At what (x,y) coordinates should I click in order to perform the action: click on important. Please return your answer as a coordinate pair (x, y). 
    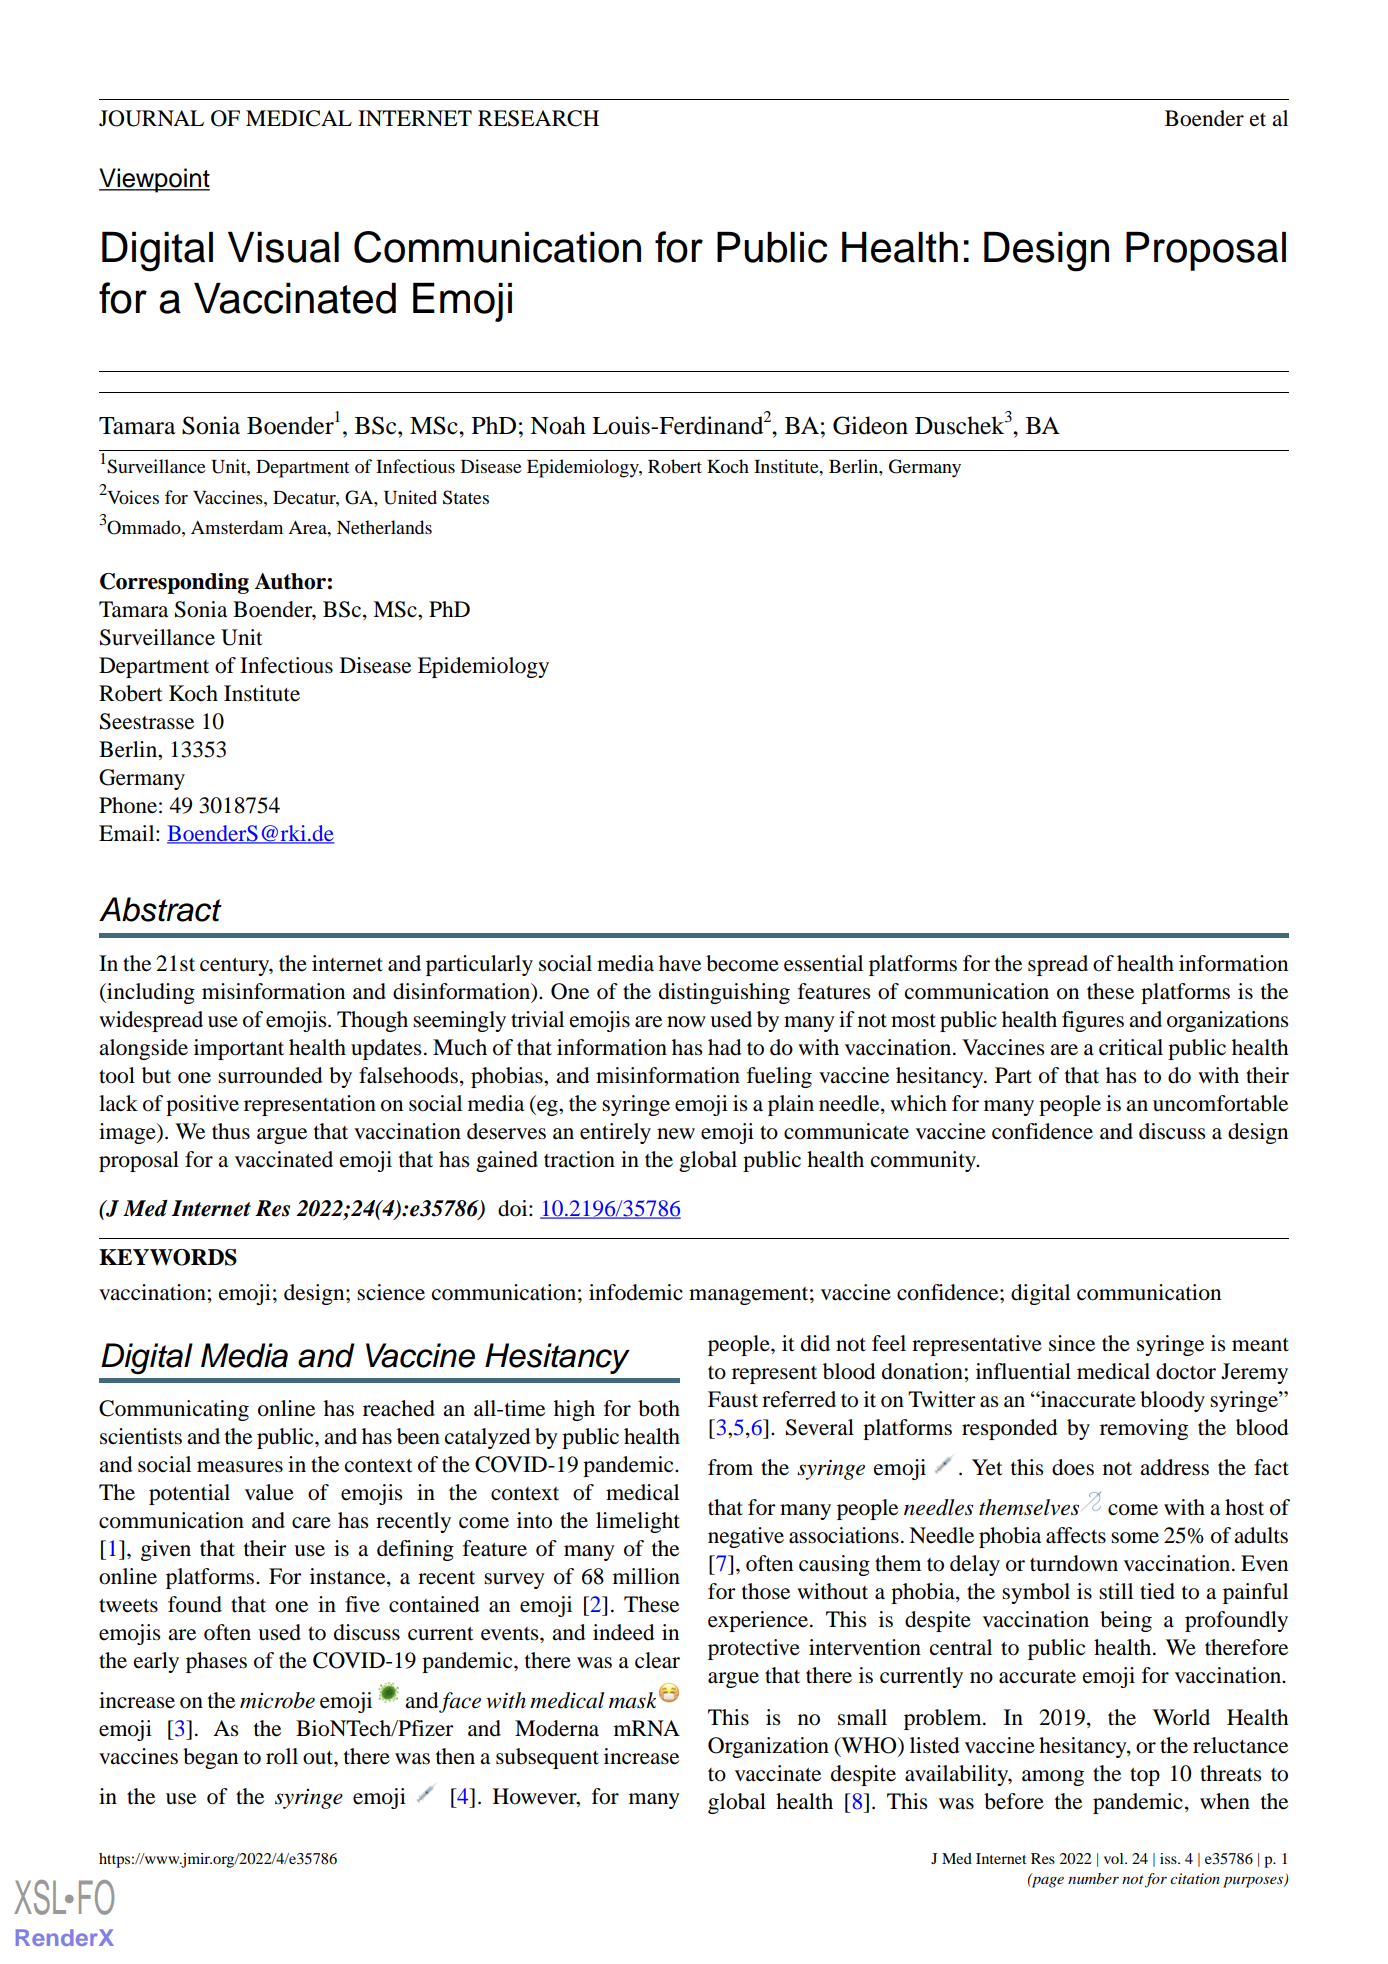
    Looking at the image, I should click on (239, 1049).
